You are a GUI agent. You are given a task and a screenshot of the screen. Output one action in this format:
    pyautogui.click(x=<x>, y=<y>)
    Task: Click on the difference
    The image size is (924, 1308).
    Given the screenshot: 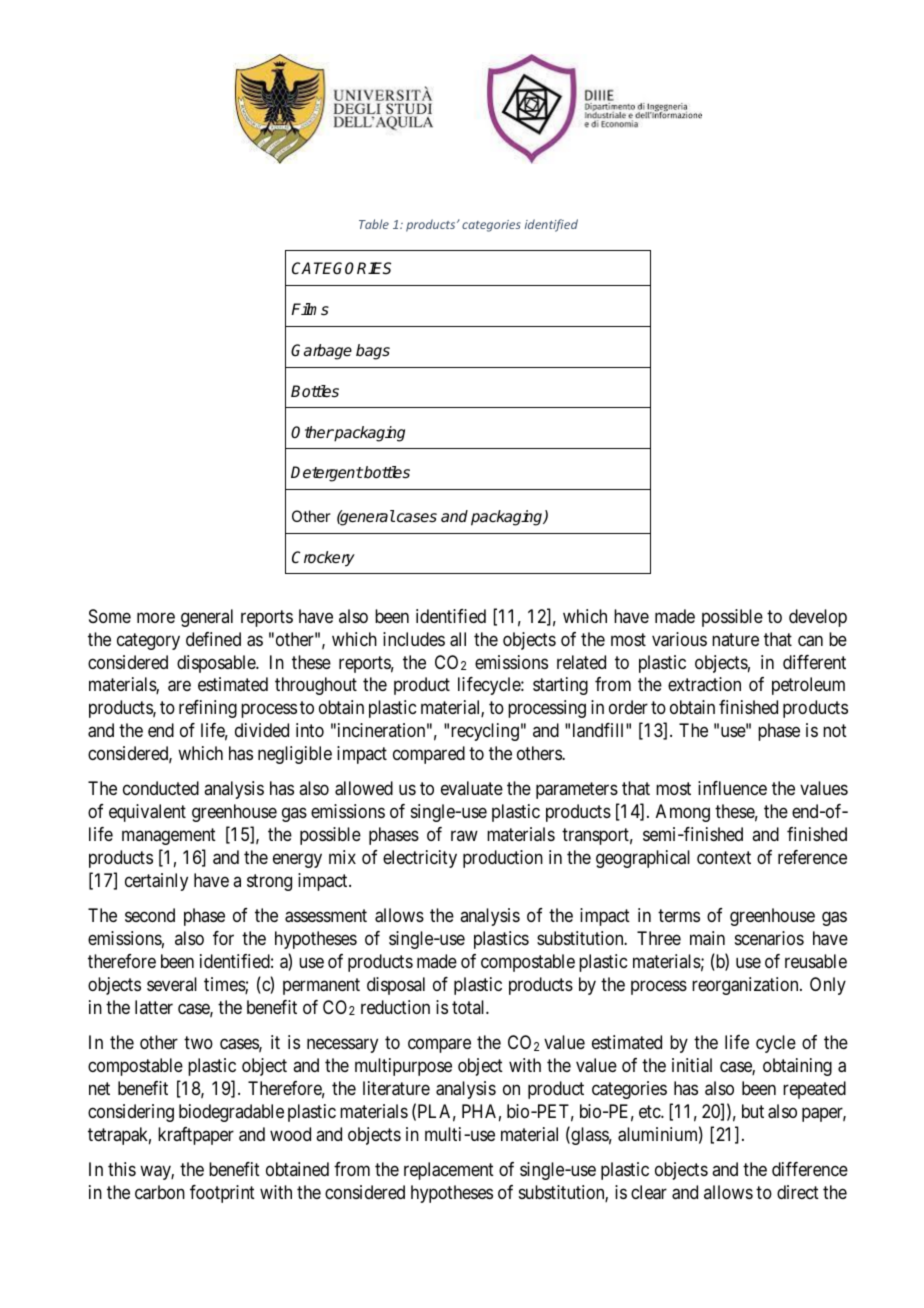 What is the action you would take?
    pyautogui.click(x=810, y=1169)
